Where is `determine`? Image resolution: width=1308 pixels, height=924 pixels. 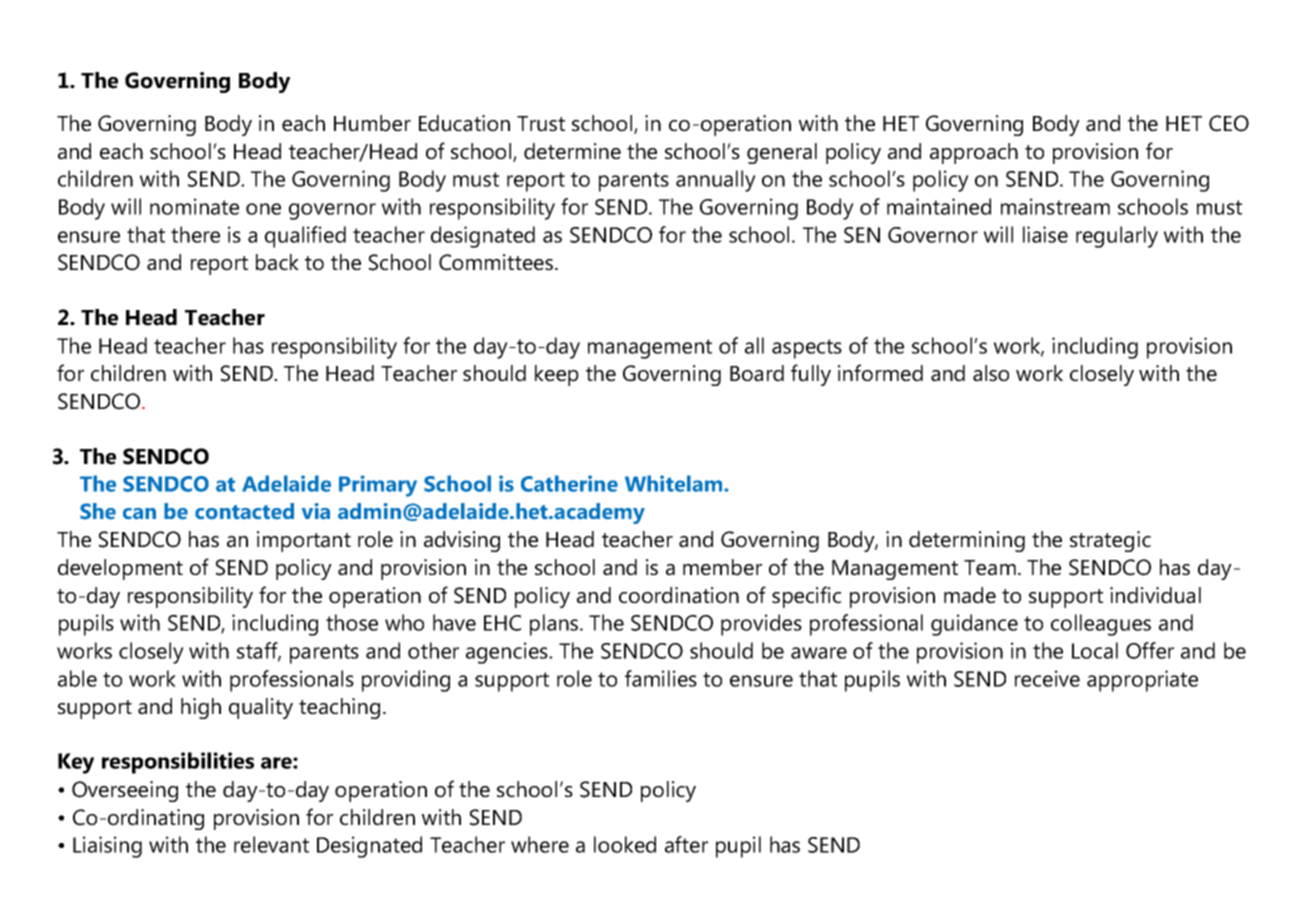
determine is located at coordinates (572, 151).
